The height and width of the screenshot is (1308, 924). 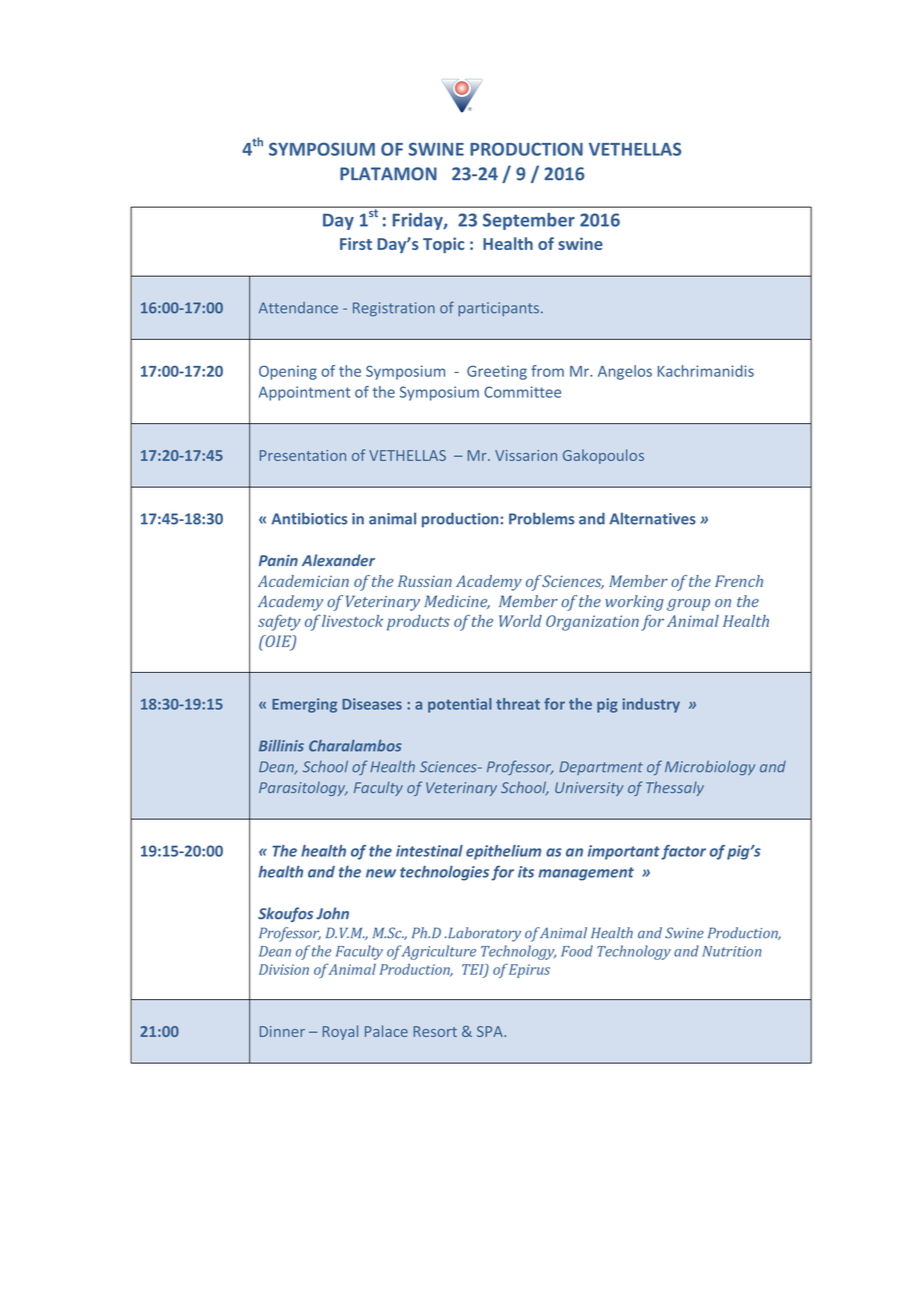 What do you see at coordinates (520, 621) in the screenshot?
I see `World` at bounding box center [520, 621].
